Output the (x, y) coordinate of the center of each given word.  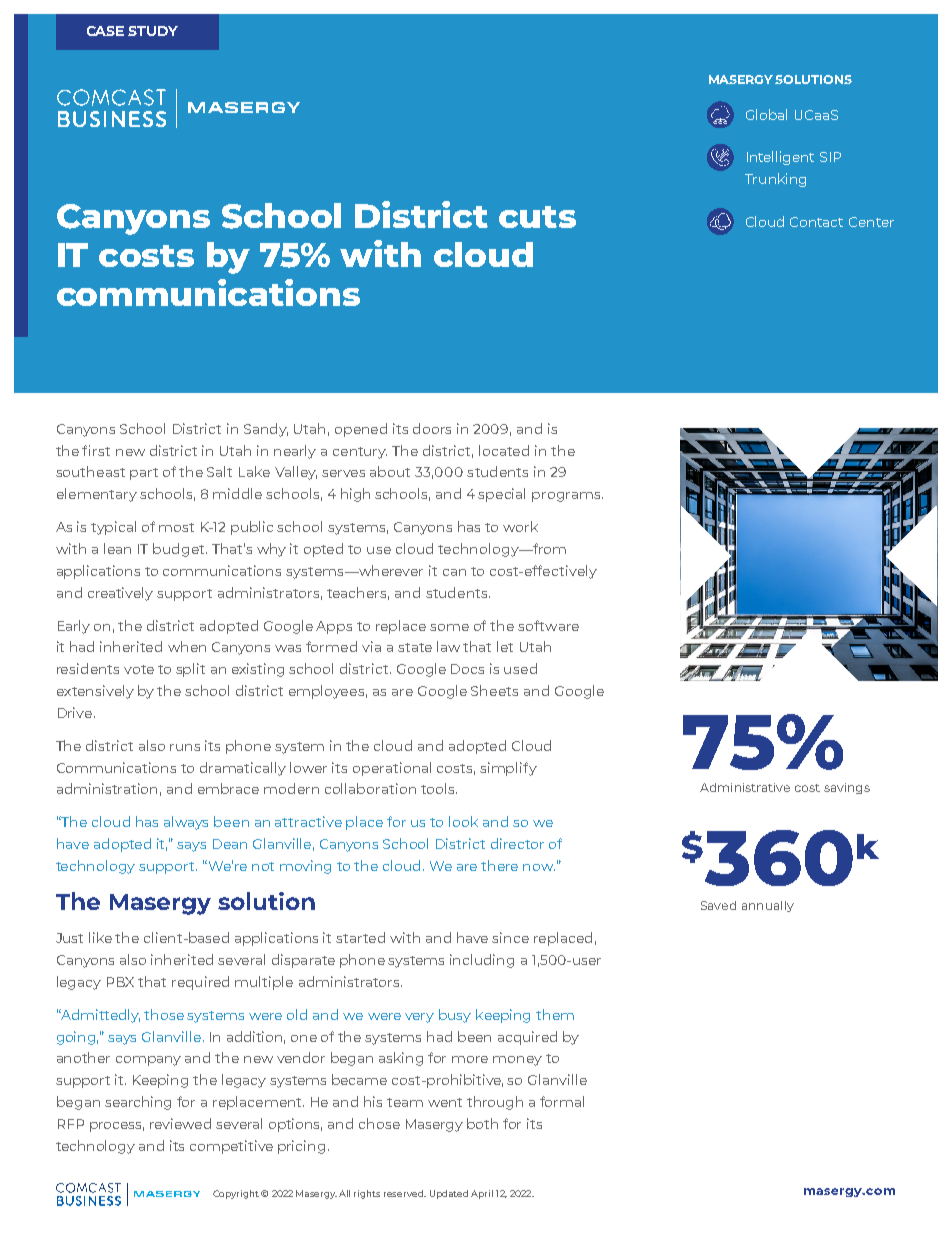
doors (432, 428)
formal (562, 1101)
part (144, 474)
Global (766, 114)
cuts (537, 217)
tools (439, 788)
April (482, 1194)
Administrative (745, 787)
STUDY (153, 31)
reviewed (180, 1123)
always (186, 823)
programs (567, 497)
